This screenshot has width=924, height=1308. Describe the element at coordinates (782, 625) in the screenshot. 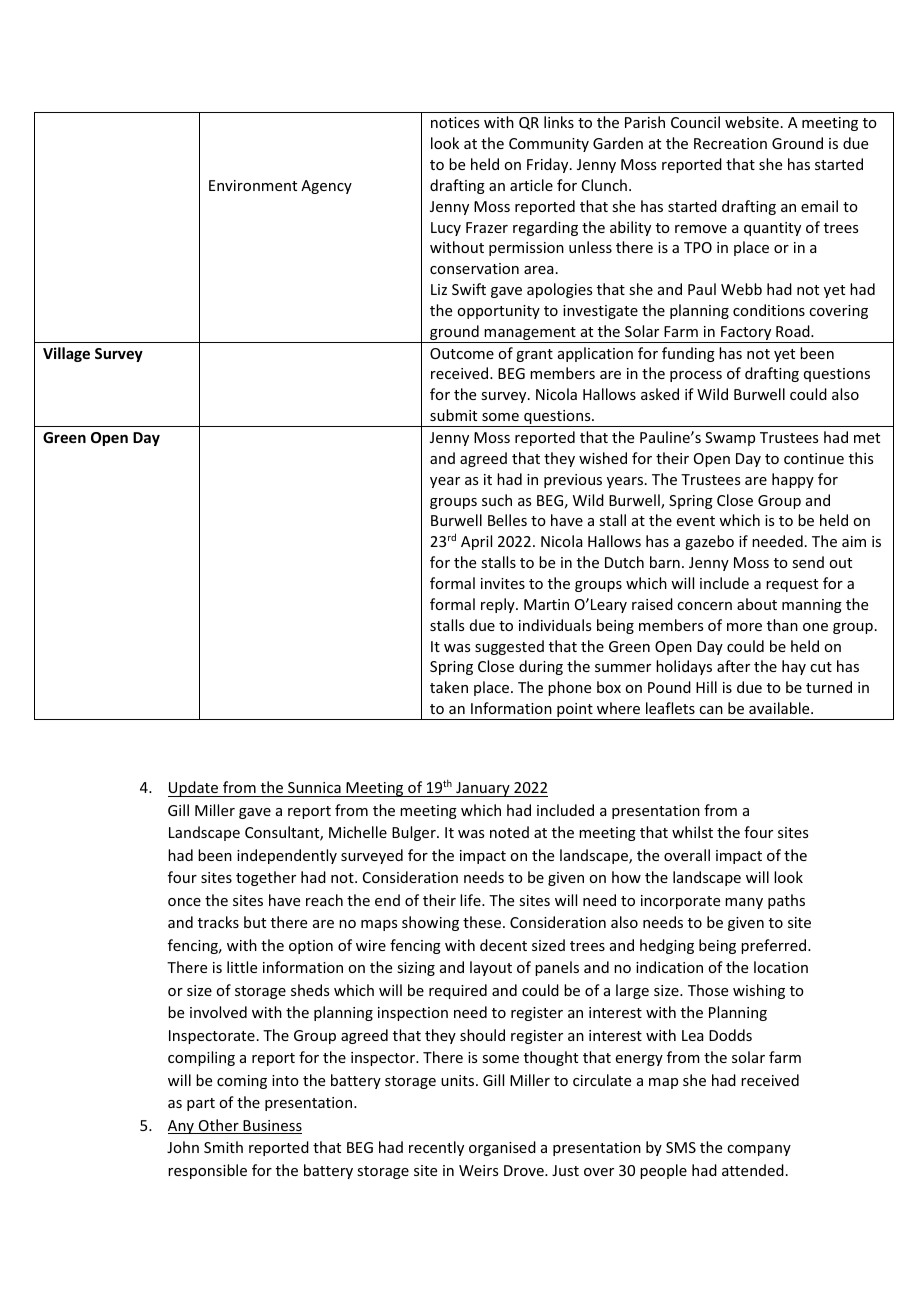

I see `than` at that location.
